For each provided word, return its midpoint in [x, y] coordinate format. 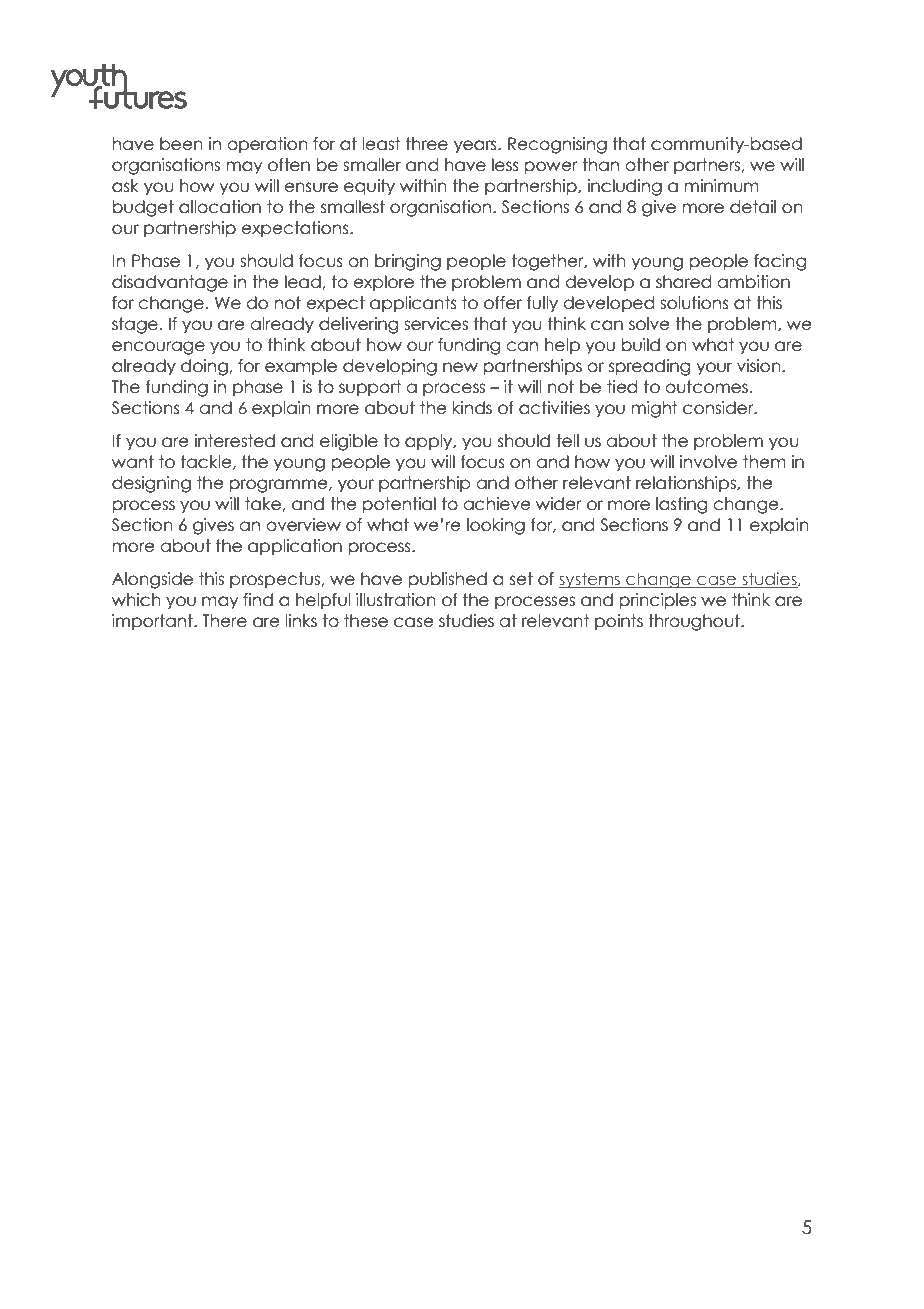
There [224, 621]
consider [719, 408]
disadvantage [170, 283]
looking [496, 526]
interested [234, 441]
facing [780, 262]
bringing [408, 262]
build [641, 345]
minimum [722, 186]
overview [303, 525]
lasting [681, 505]
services [436, 324]
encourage [158, 348]
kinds [472, 408]
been [181, 144]
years [476, 147]
